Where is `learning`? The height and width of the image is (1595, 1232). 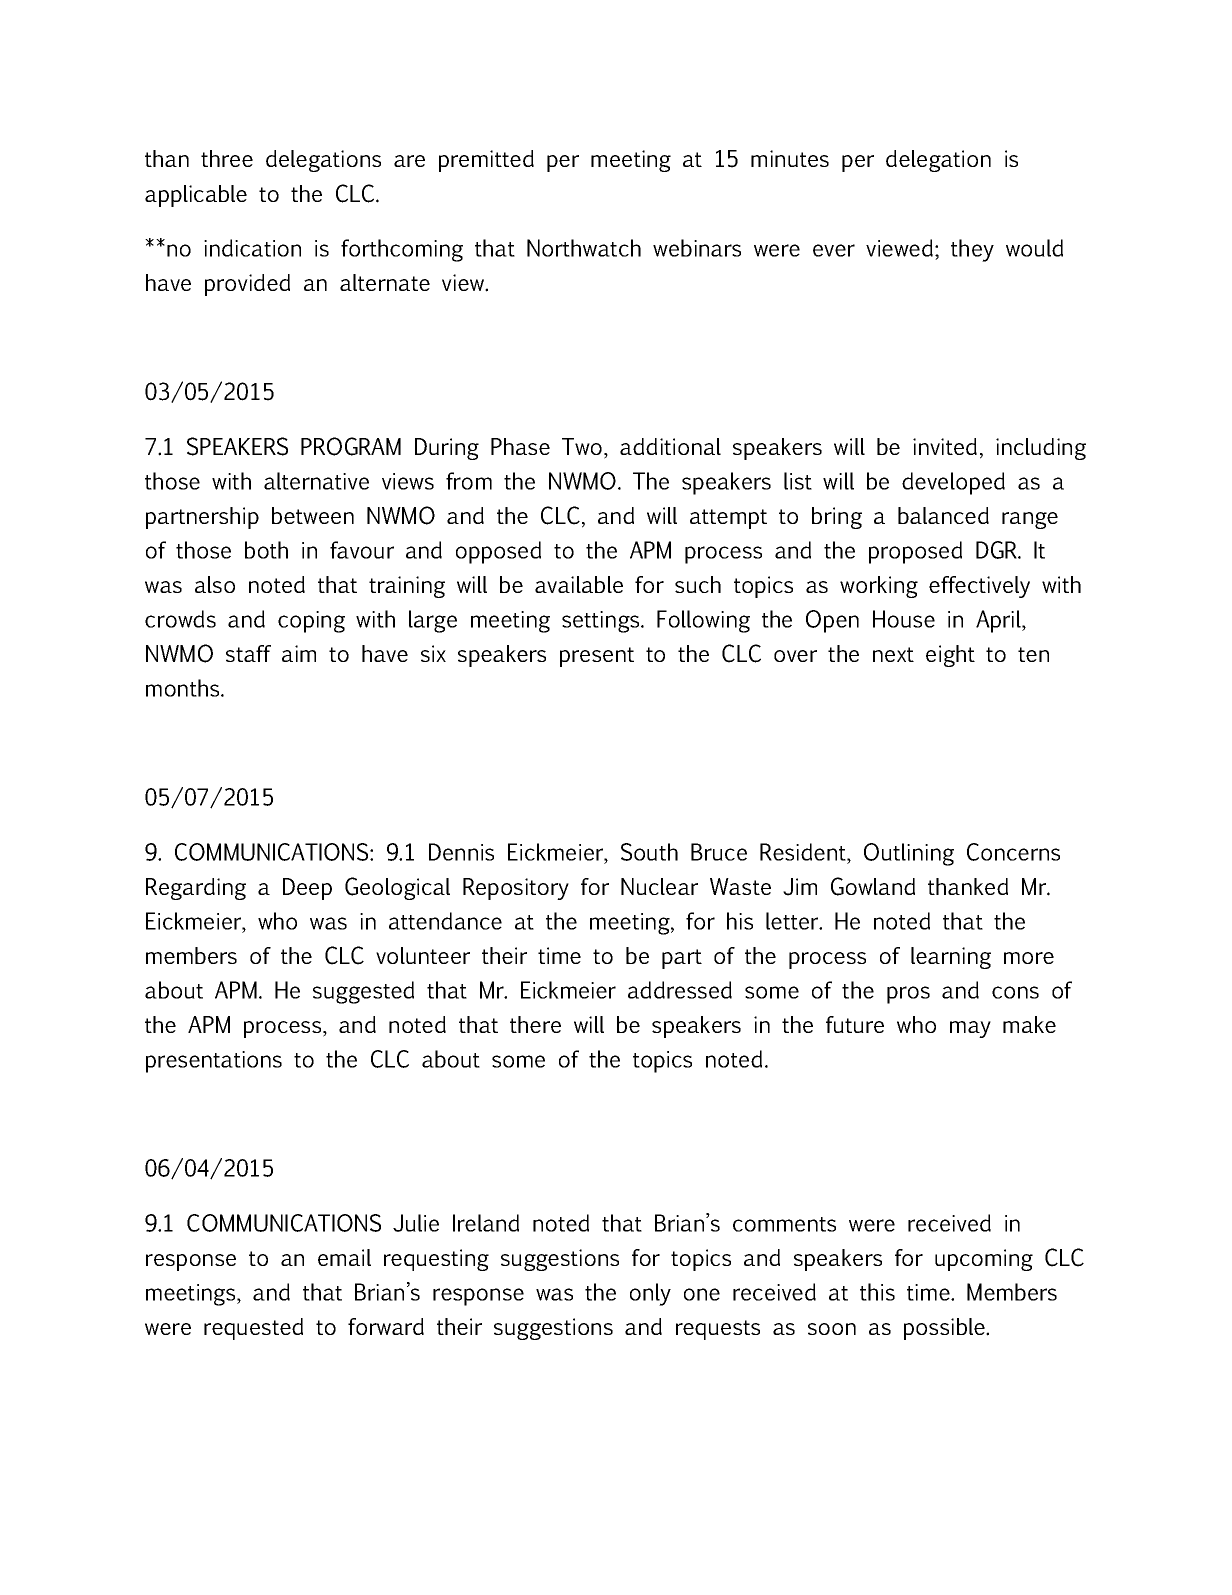 learning is located at coordinates (951, 958).
